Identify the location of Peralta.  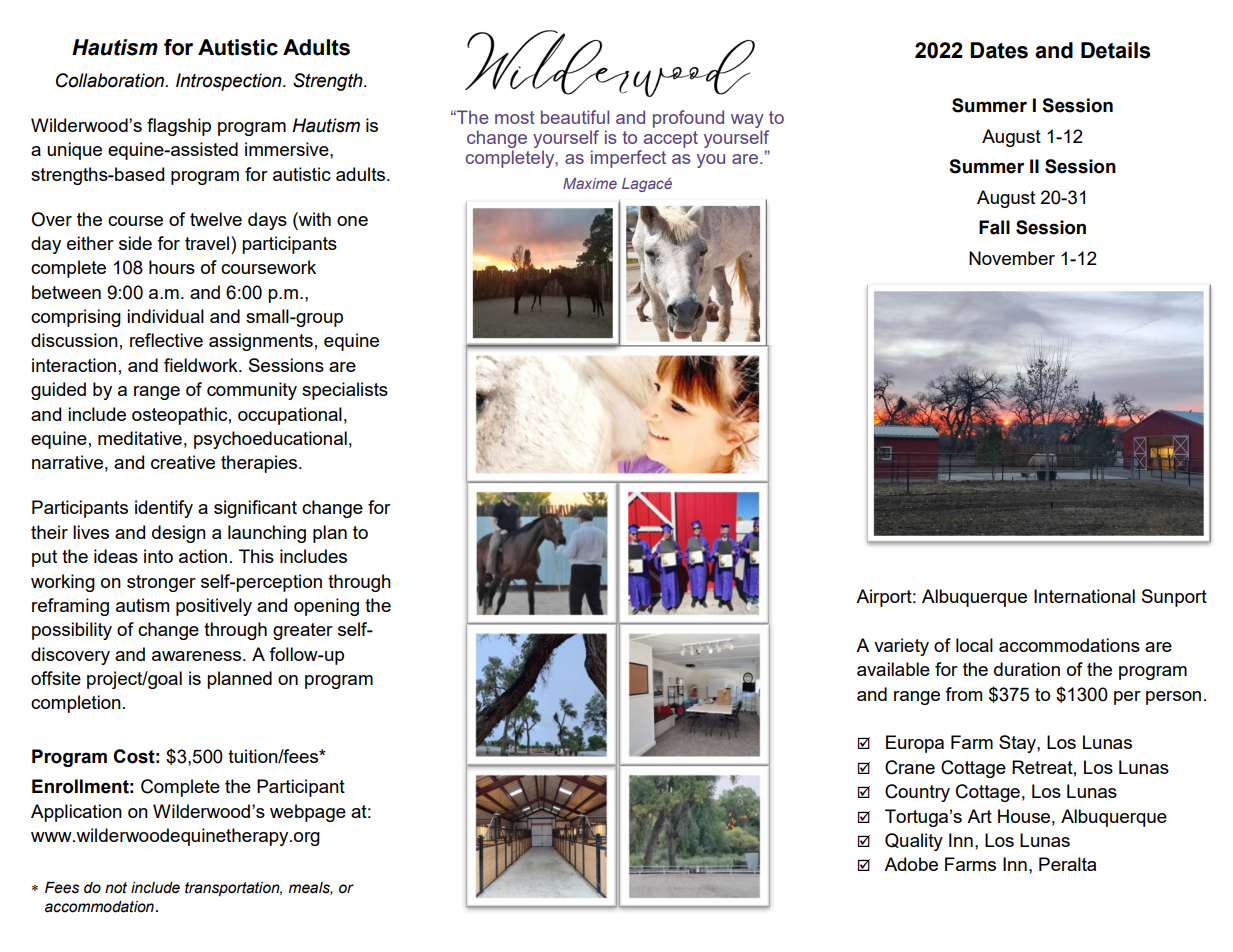
(1067, 864).
